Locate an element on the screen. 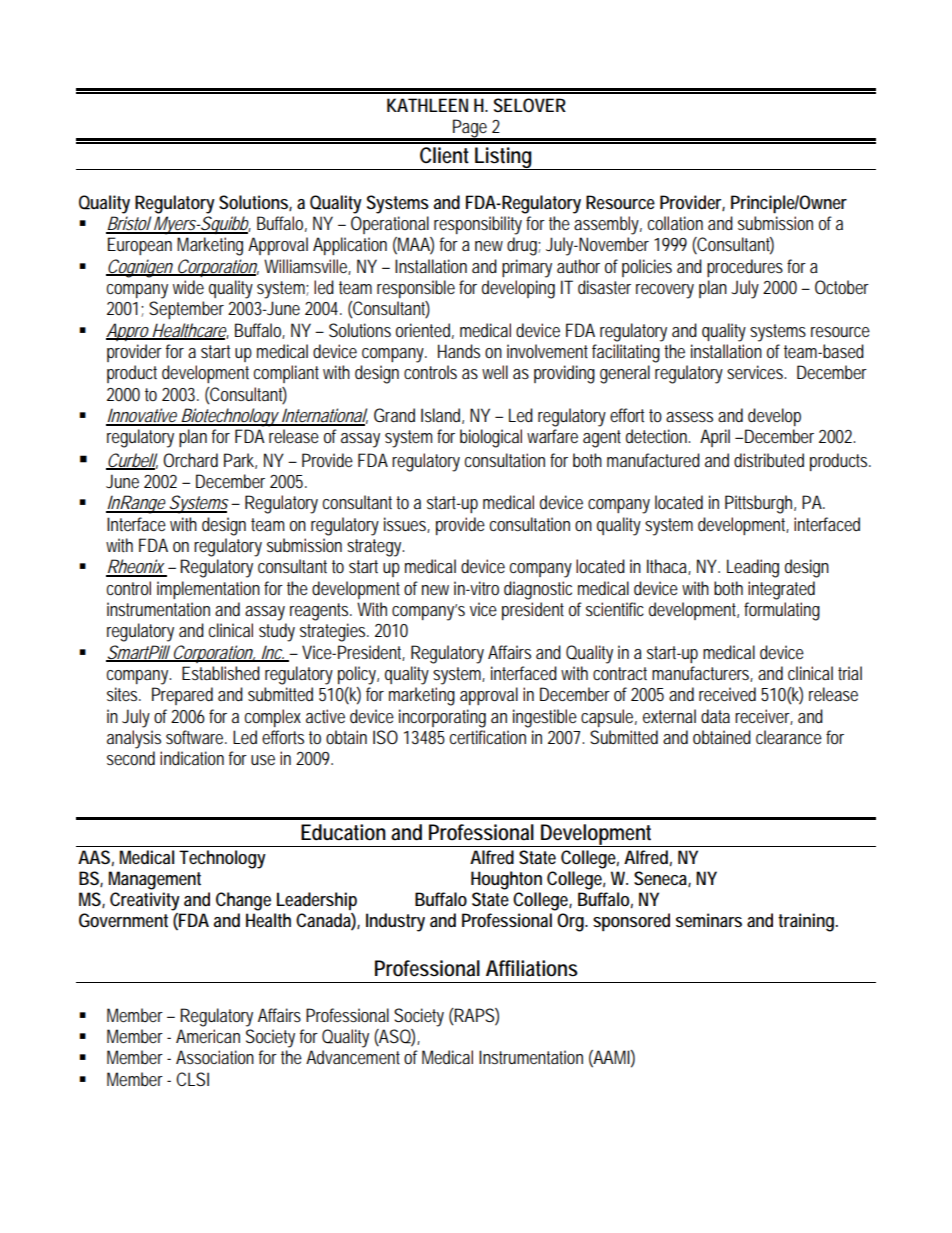  well is located at coordinates (495, 372).
